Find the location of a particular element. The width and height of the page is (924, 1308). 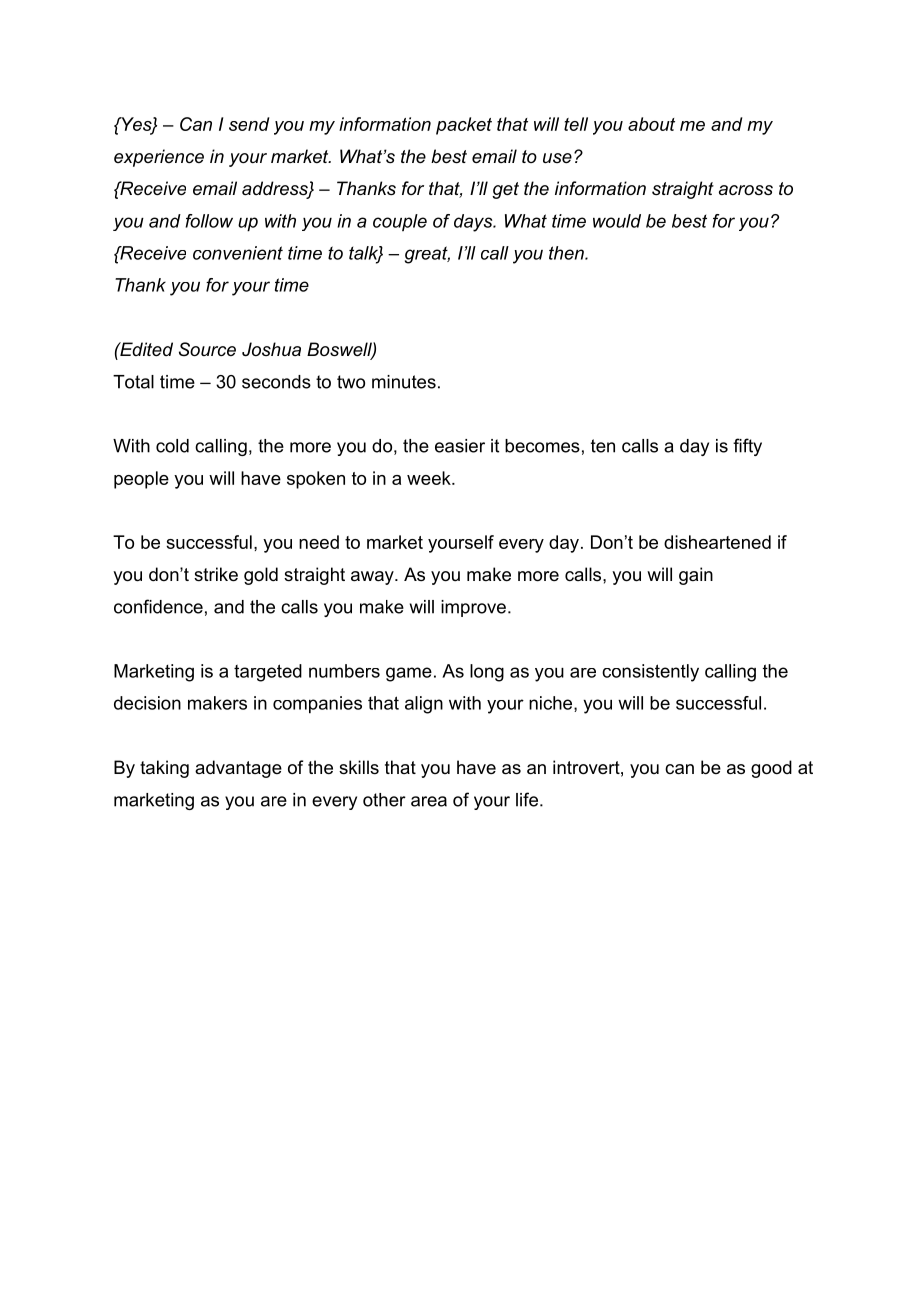

good is located at coordinates (771, 769).
